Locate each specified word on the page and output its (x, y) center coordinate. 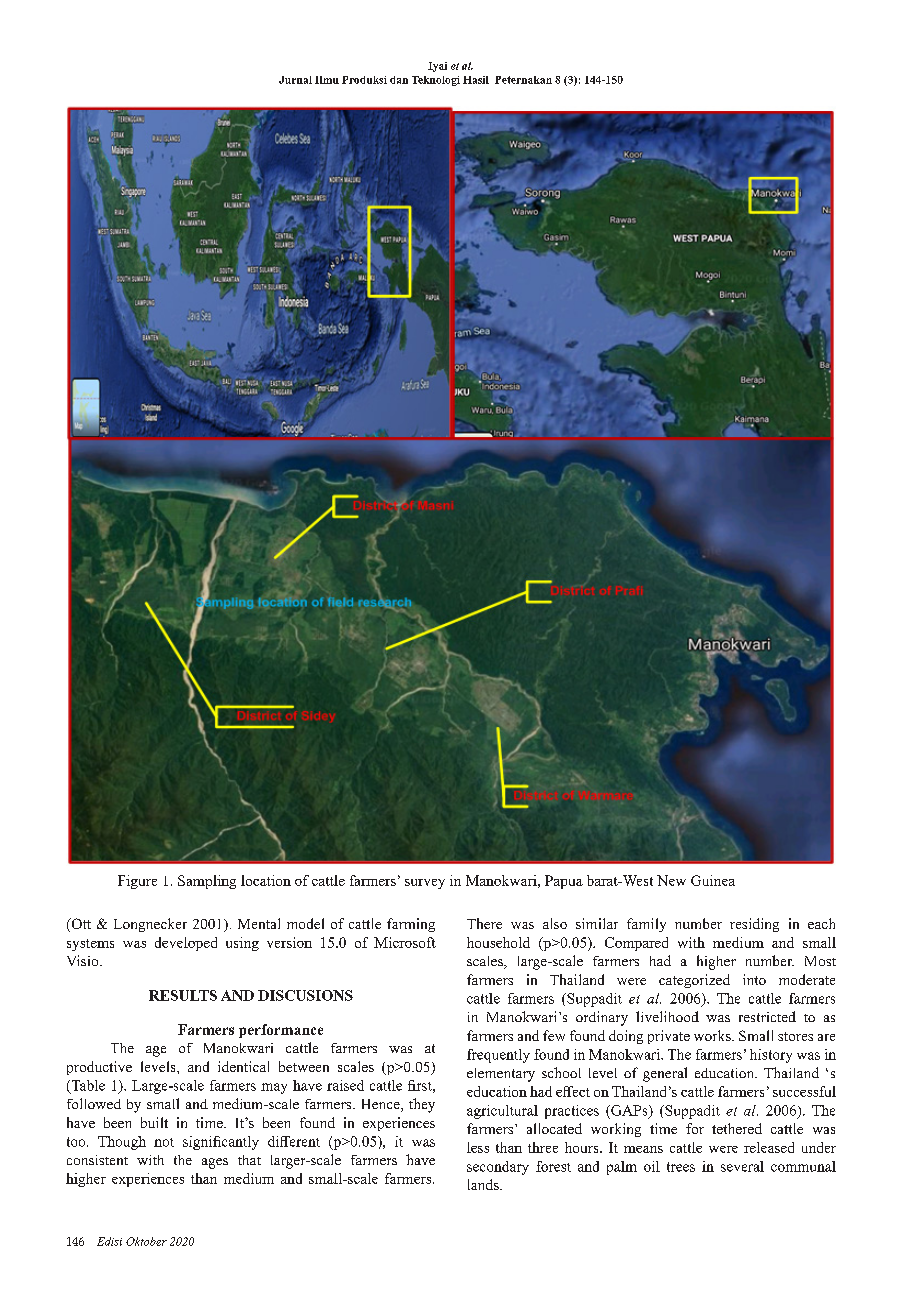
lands (484, 1184)
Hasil (476, 80)
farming (411, 925)
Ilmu (327, 80)
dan (399, 80)
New (671, 880)
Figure (137, 882)
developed (186, 944)
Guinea (713, 880)
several (742, 1166)
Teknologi (436, 81)
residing (754, 925)
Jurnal (295, 80)
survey (425, 884)
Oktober (146, 1241)
